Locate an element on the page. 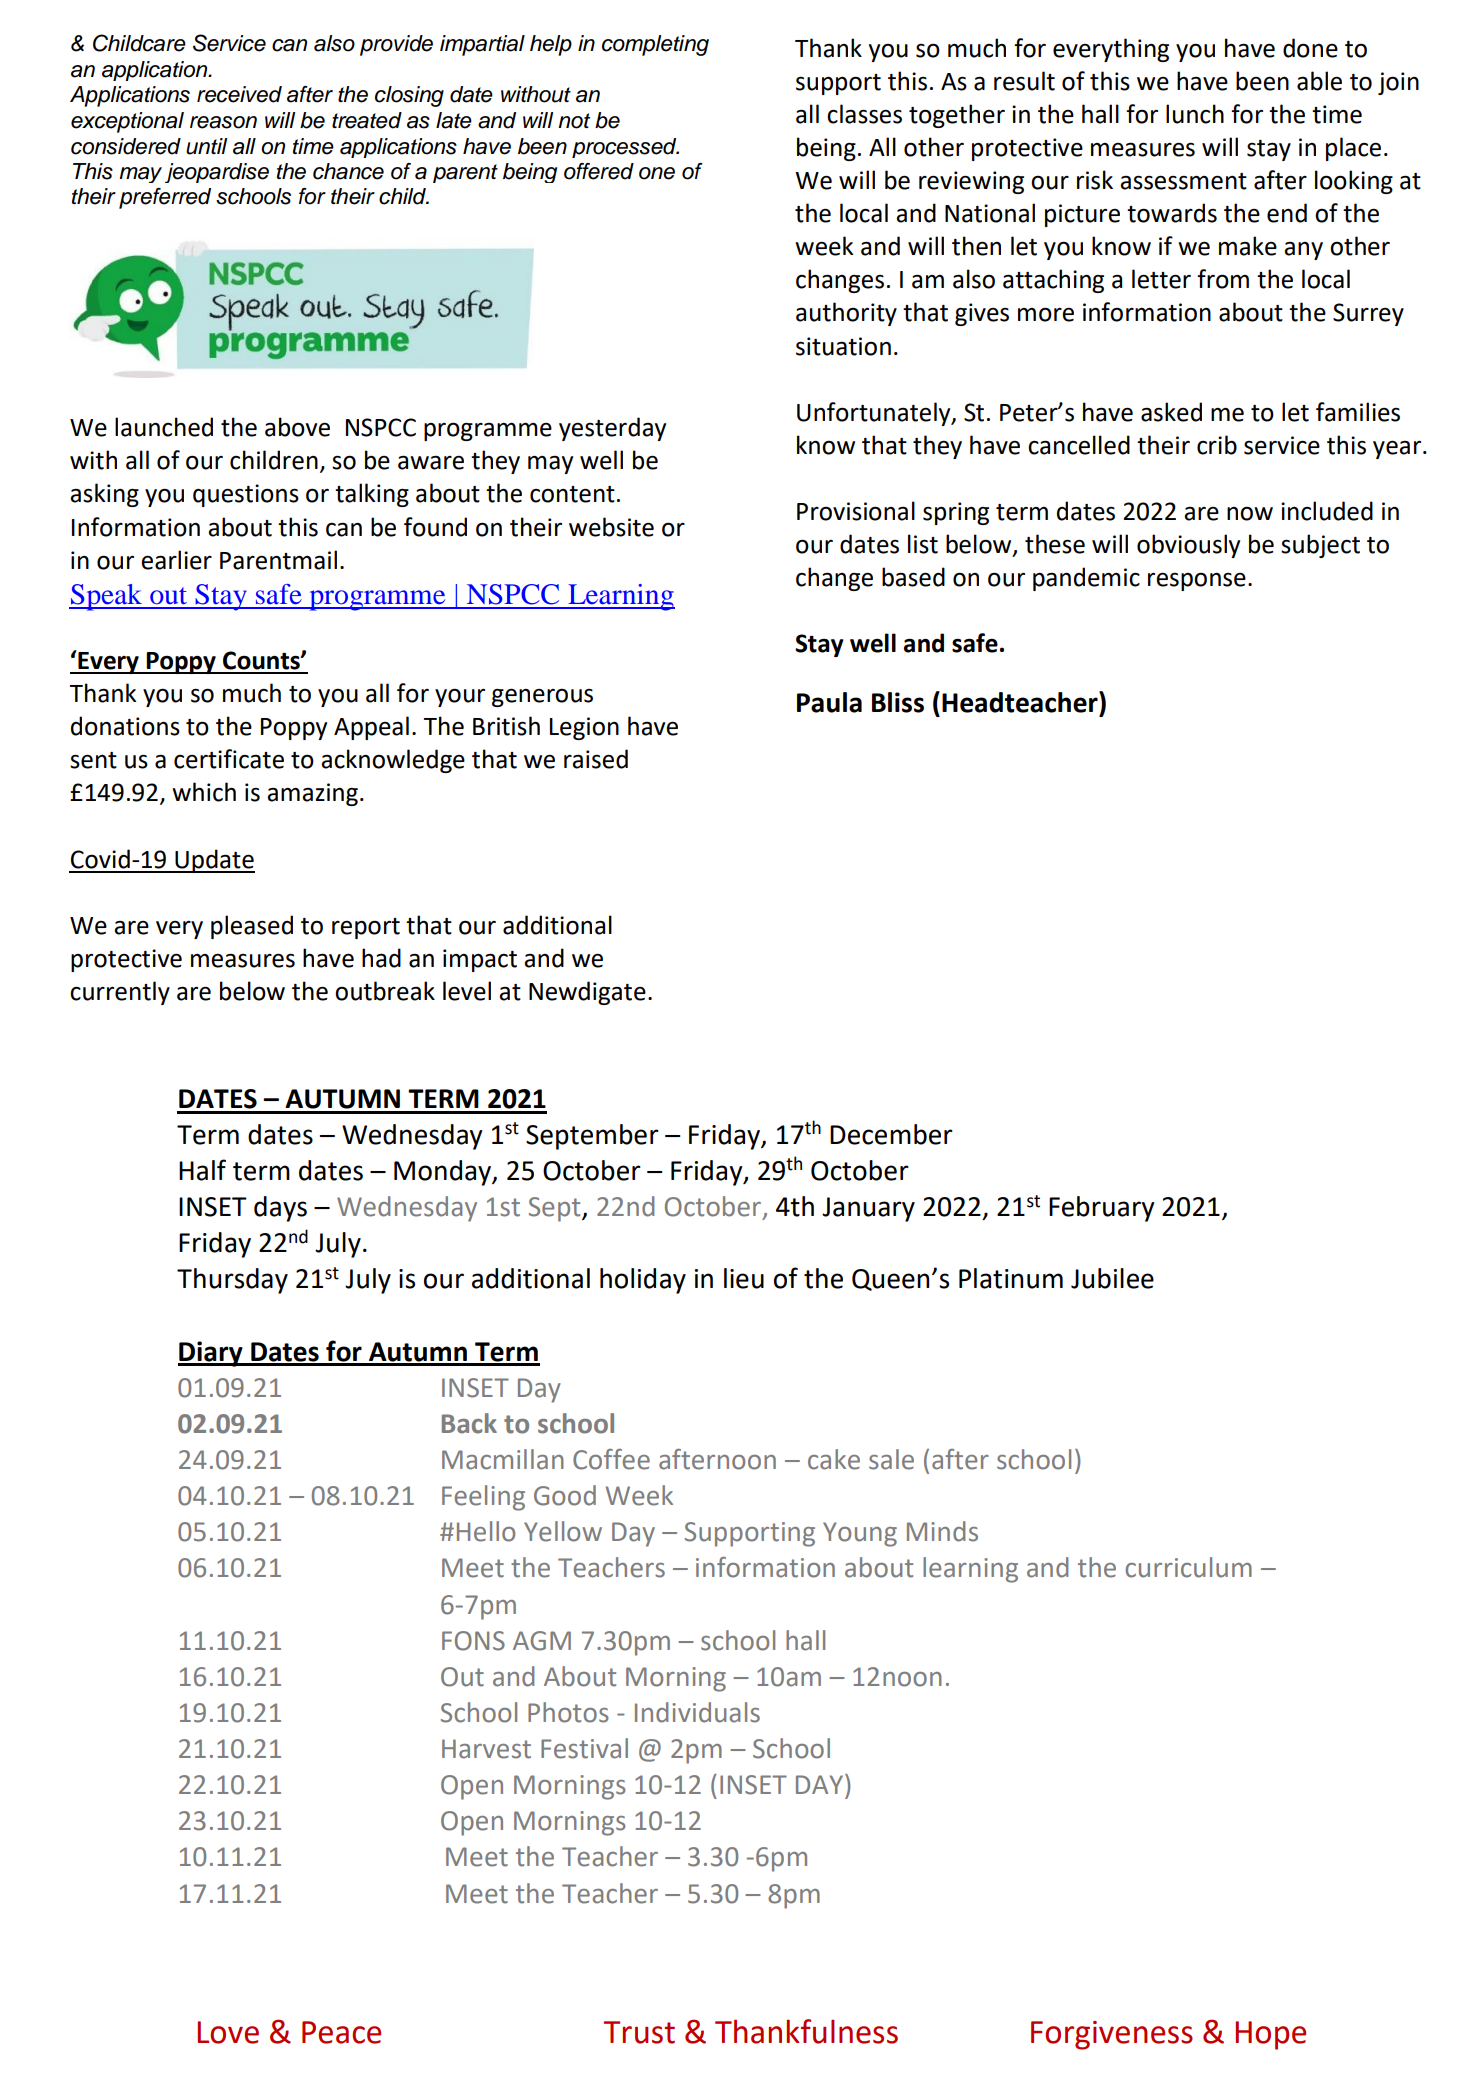 The height and width of the page is (2076, 1468). Diary is located at coordinates (211, 1354).
